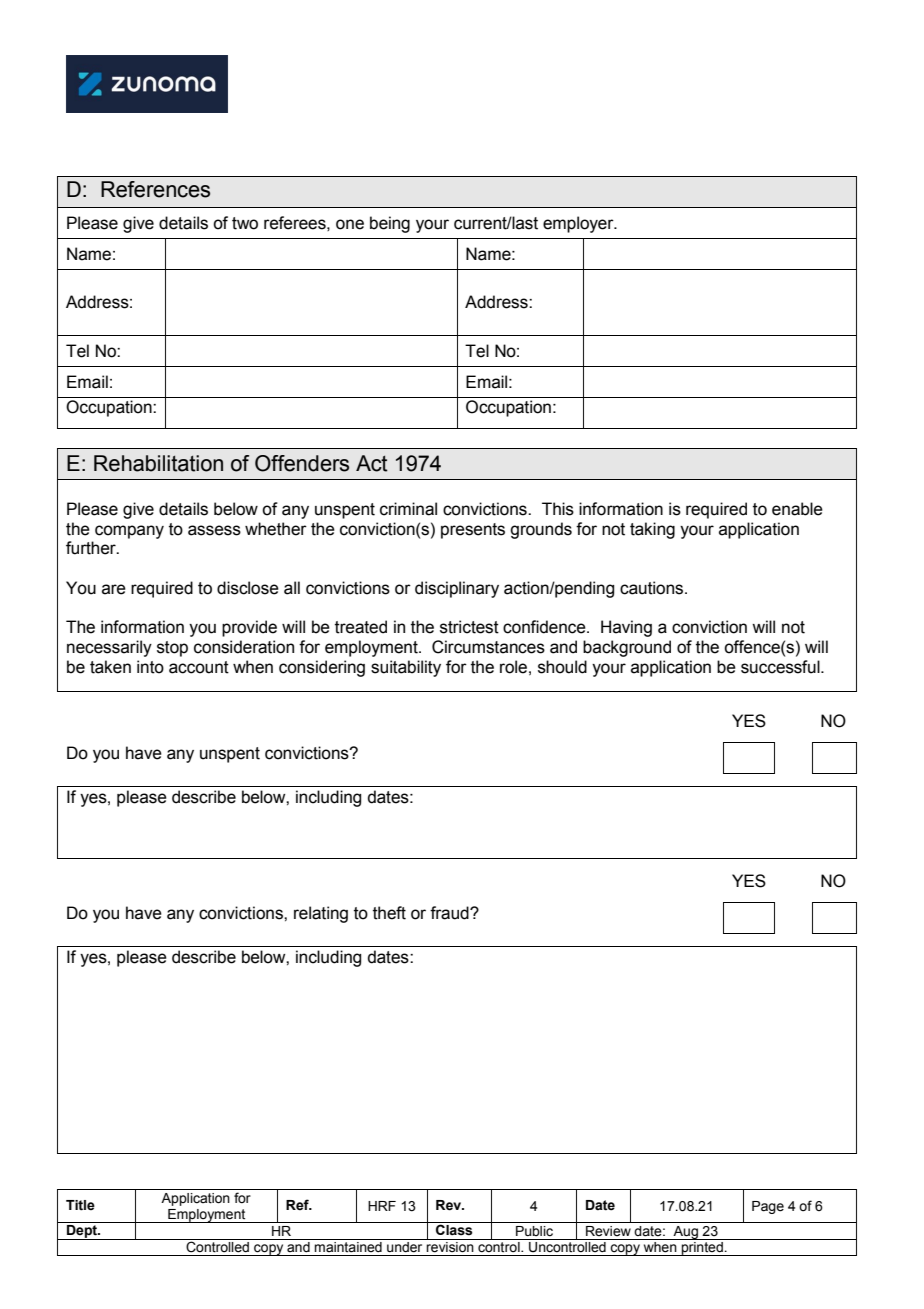 The width and height of the image is (924, 1309). Describe the element at coordinates (390, 224) in the image. I see `being` at that location.
